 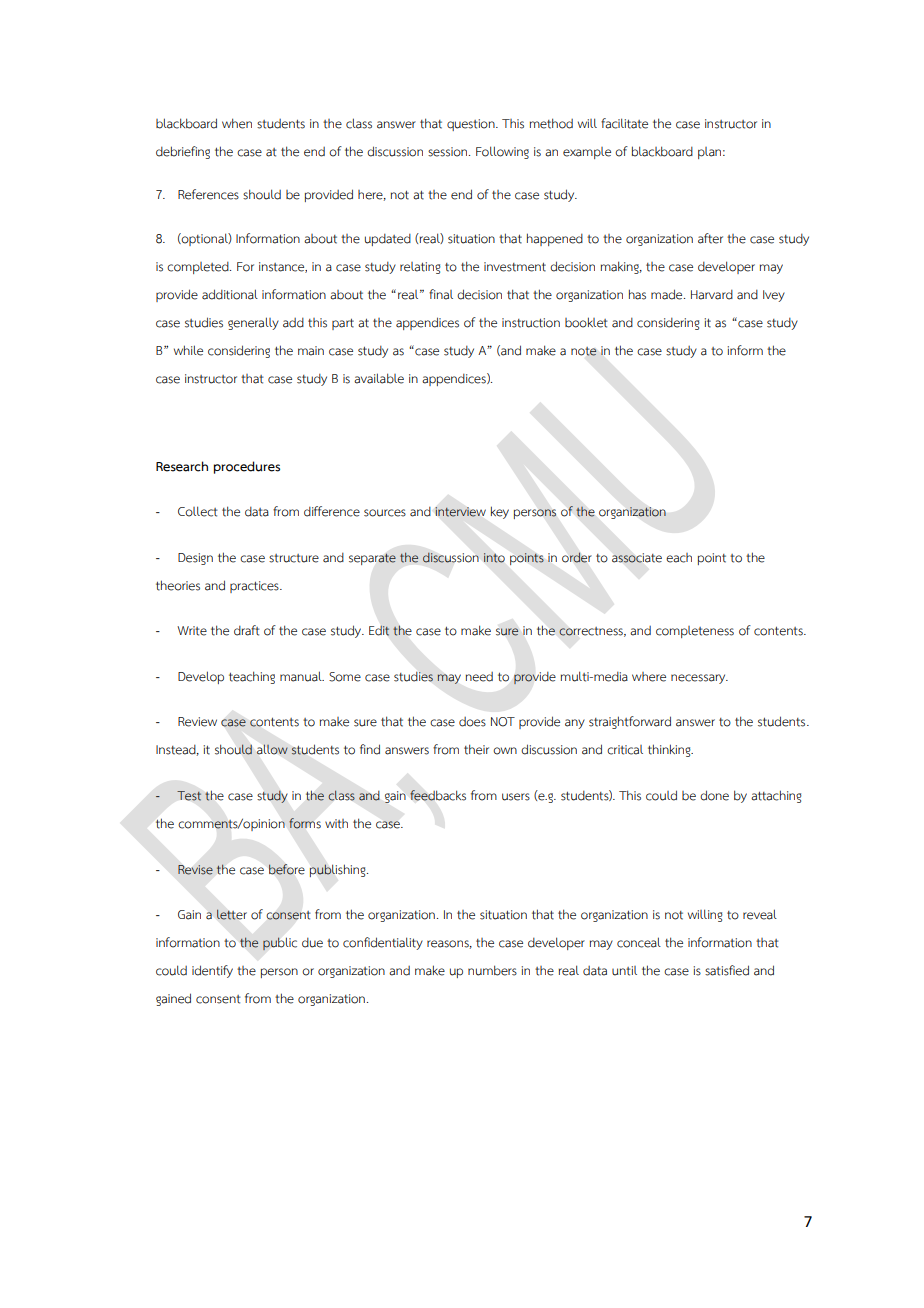 I want to click on public, so click(x=280, y=944).
